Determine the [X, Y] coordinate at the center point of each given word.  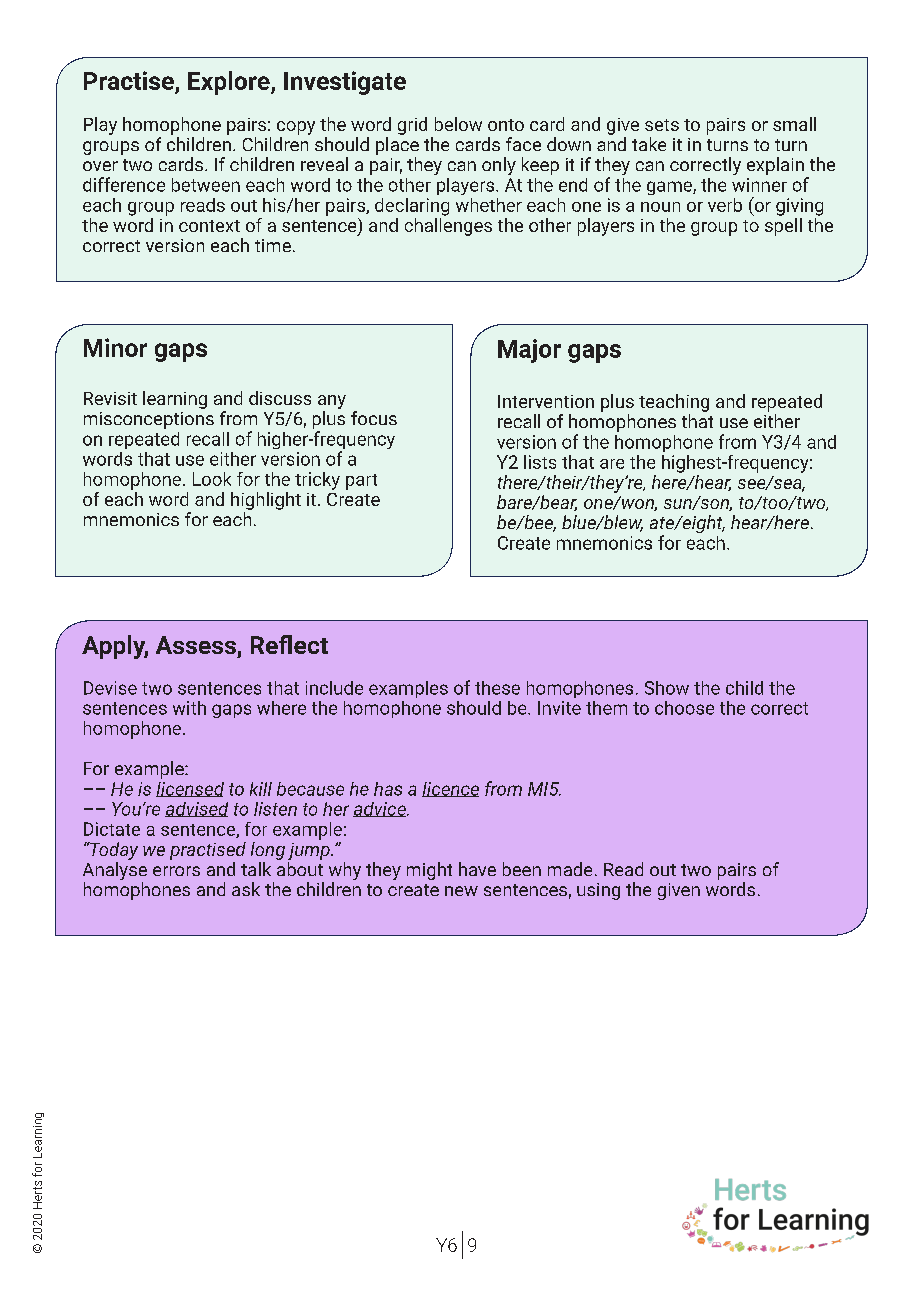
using [598, 891]
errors [176, 871]
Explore [230, 83]
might [429, 871]
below [458, 124]
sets [662, 125]
